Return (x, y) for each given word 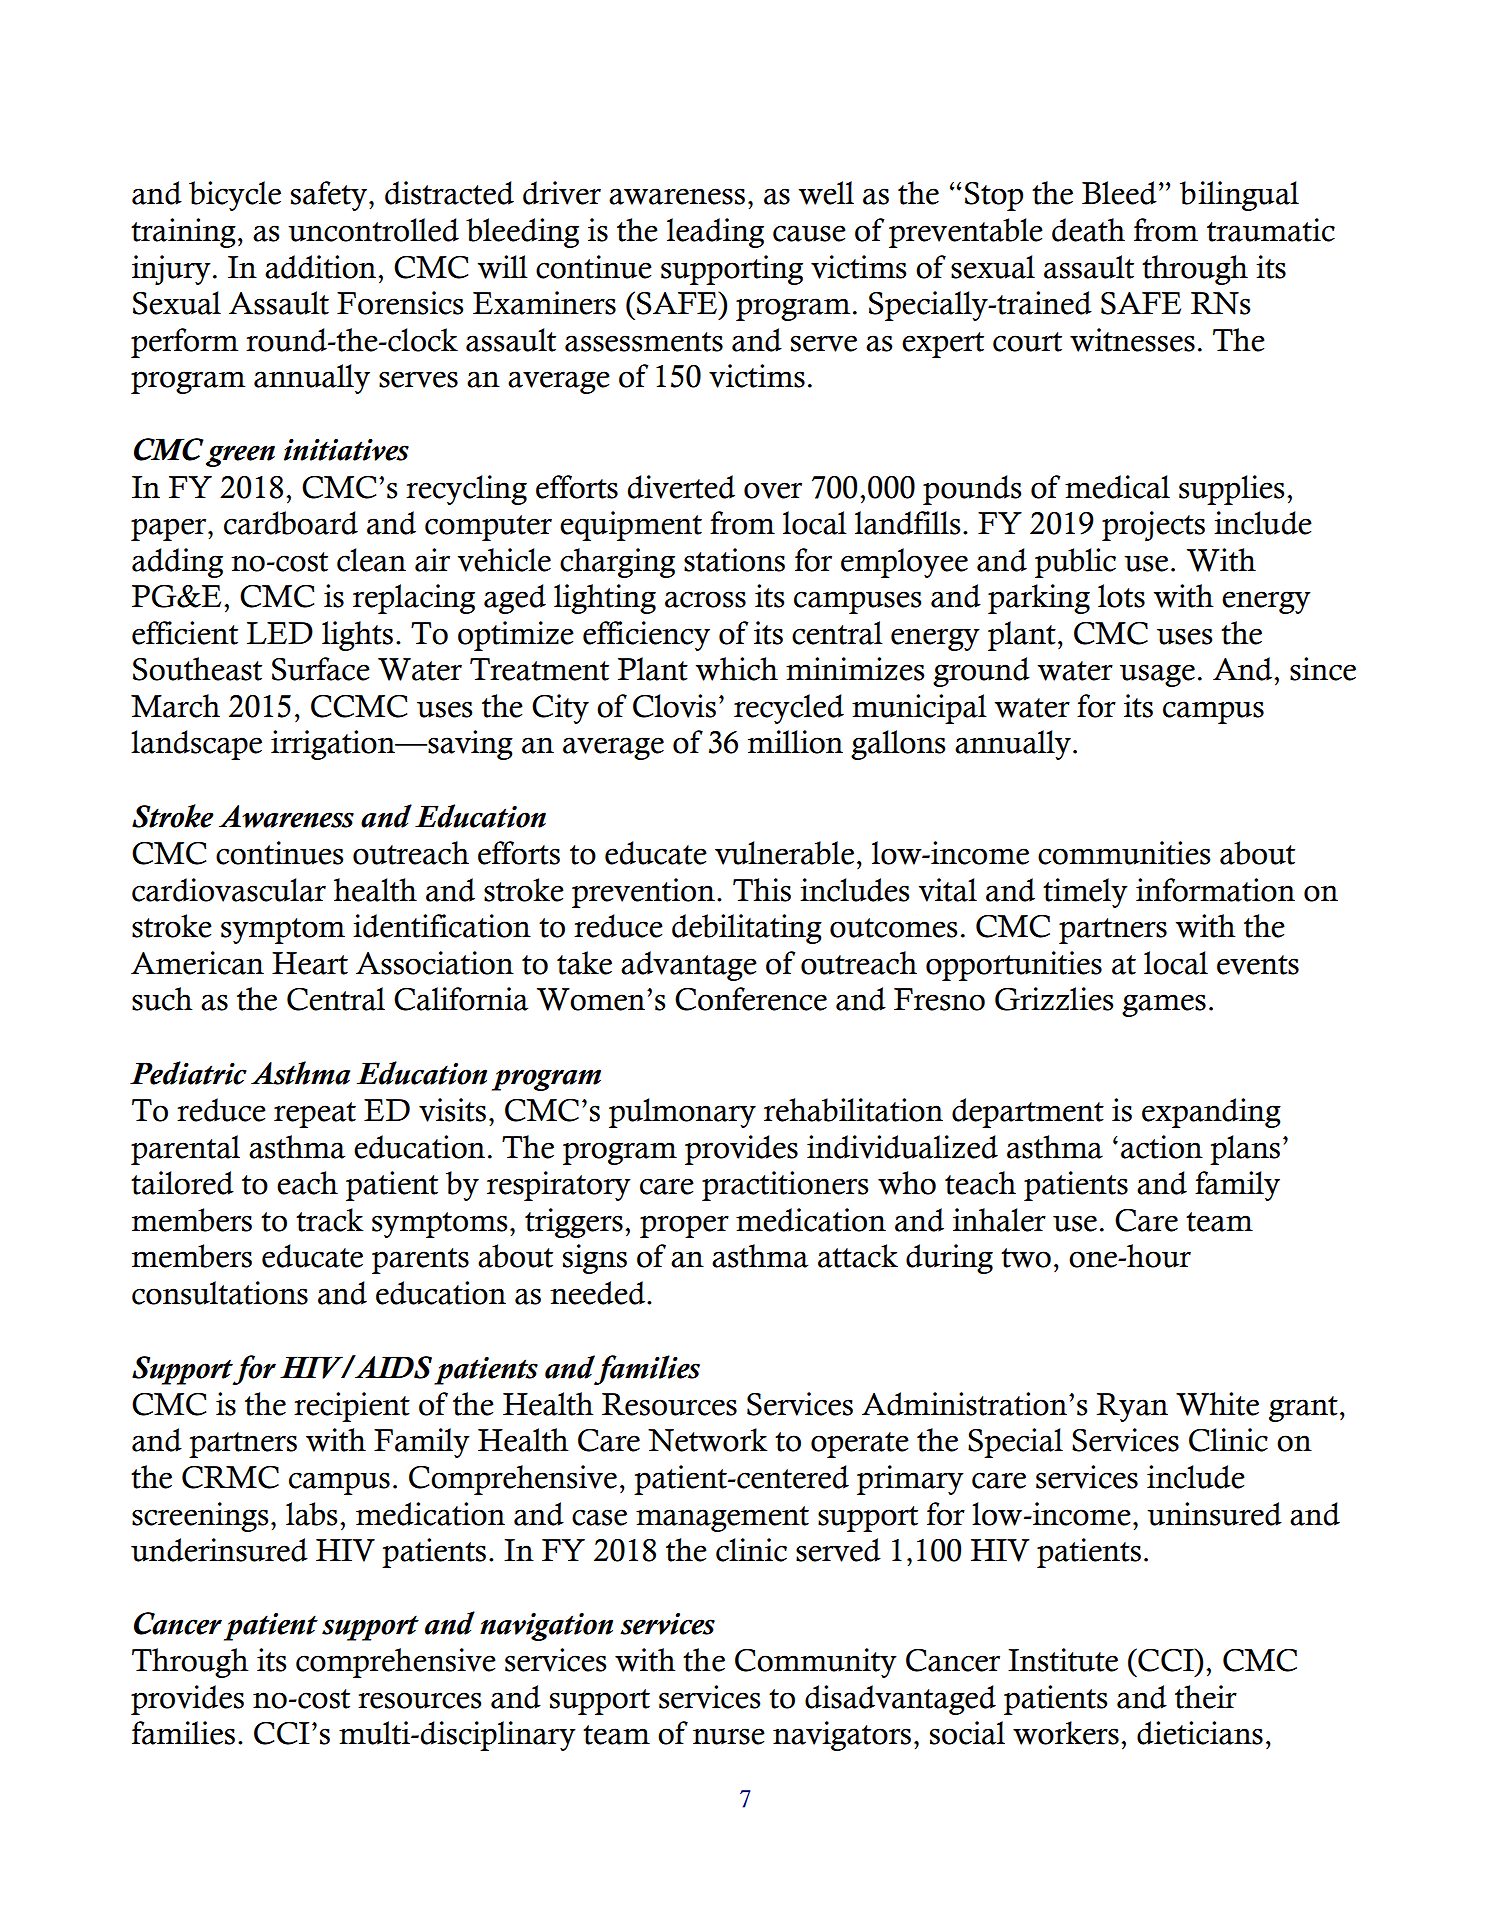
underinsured (219, 1550)
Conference (751, 999)
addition (322, 267)
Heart (310, 963)
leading (715, 233)
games (1164, 1005)
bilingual (1239, 196)
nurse (729, 1736)
